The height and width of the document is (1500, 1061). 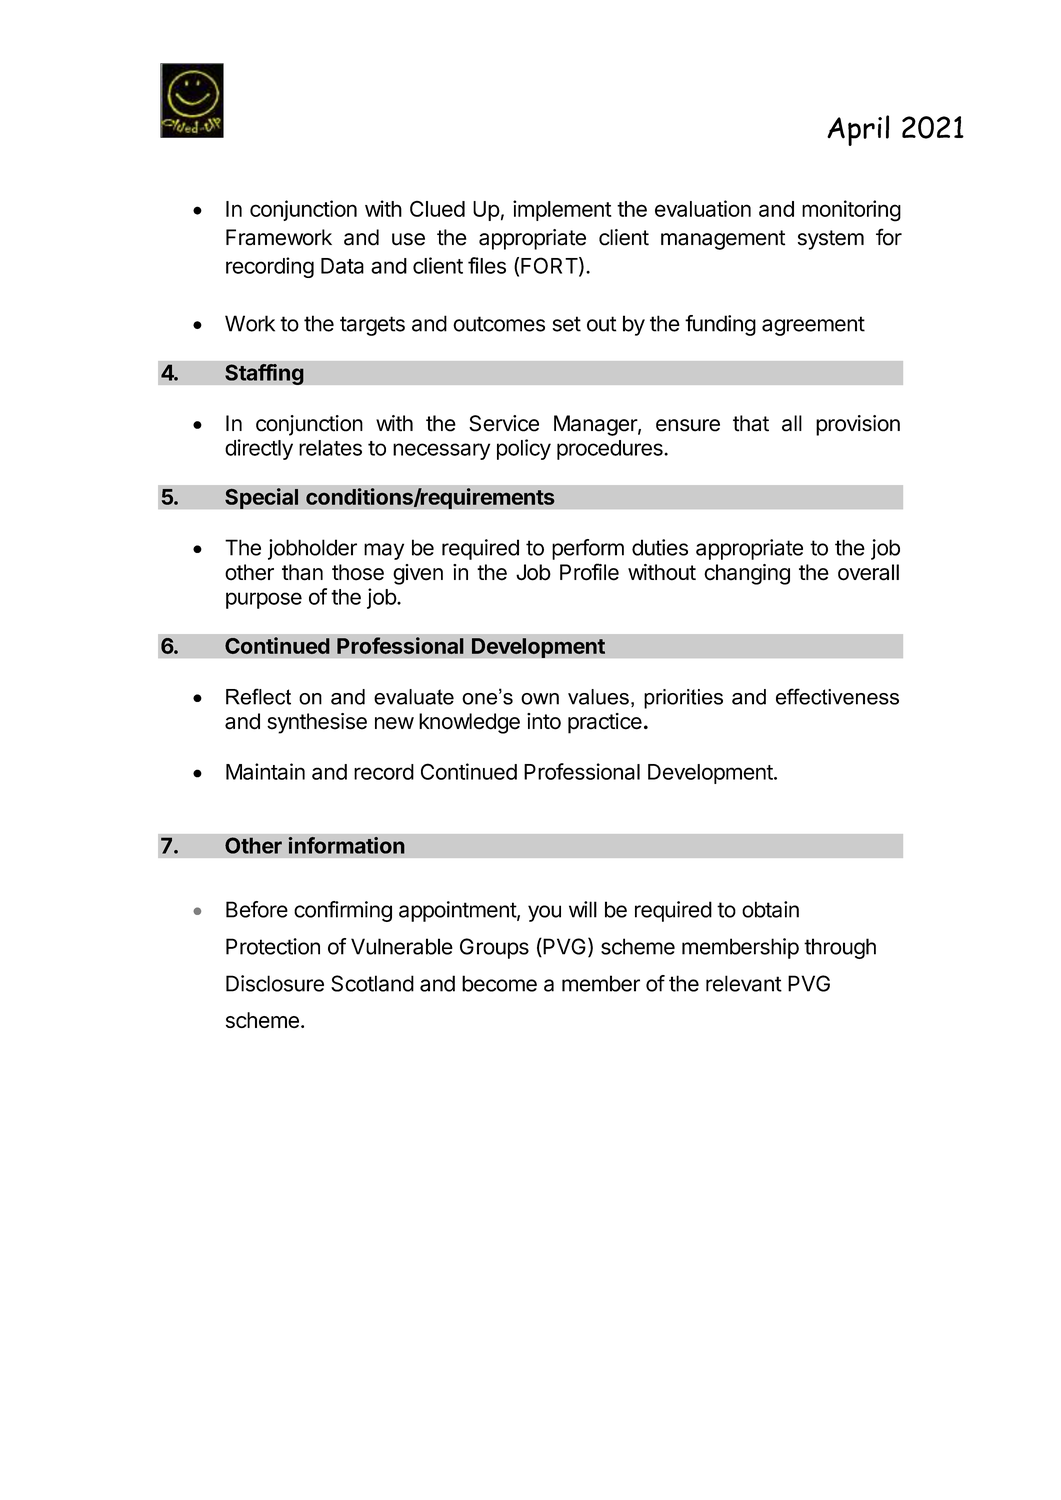 I want to click on effectiveness, so click(x=837, y=696).
